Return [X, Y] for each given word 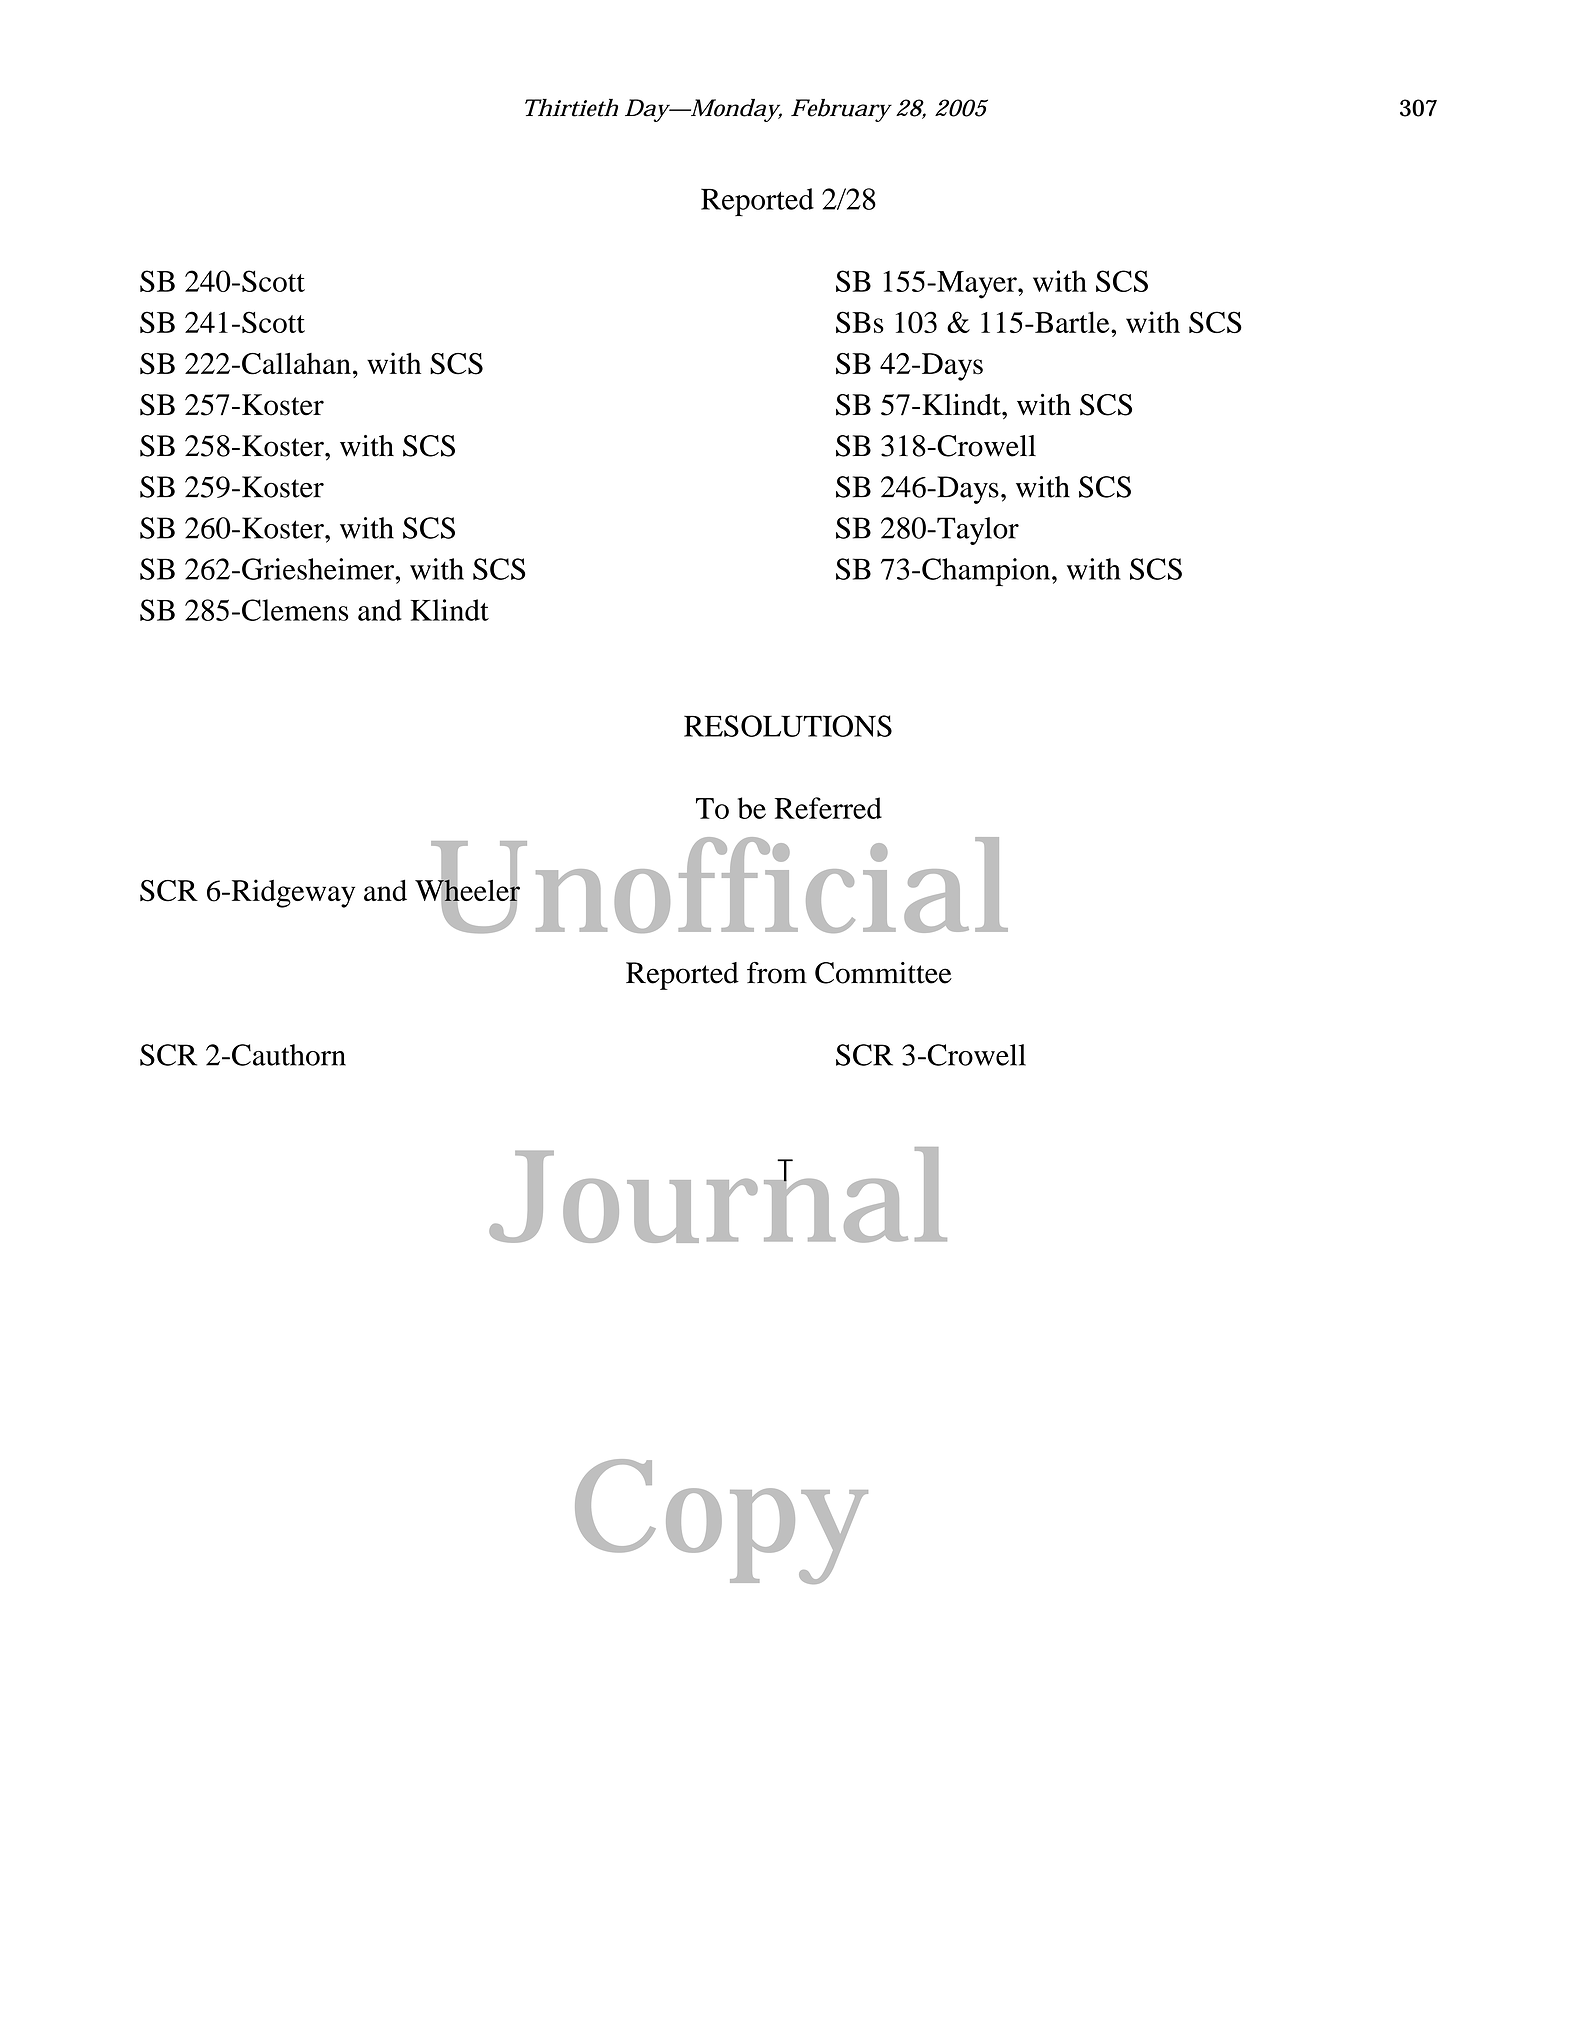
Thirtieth [571, 107]
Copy [721, 1521]
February [841, 110]
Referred [828, 808]
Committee [883, 973]
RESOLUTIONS [788, 726]
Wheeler [467, 890]
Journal [718, 1195]
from [777, 973]
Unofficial [718, 885]
